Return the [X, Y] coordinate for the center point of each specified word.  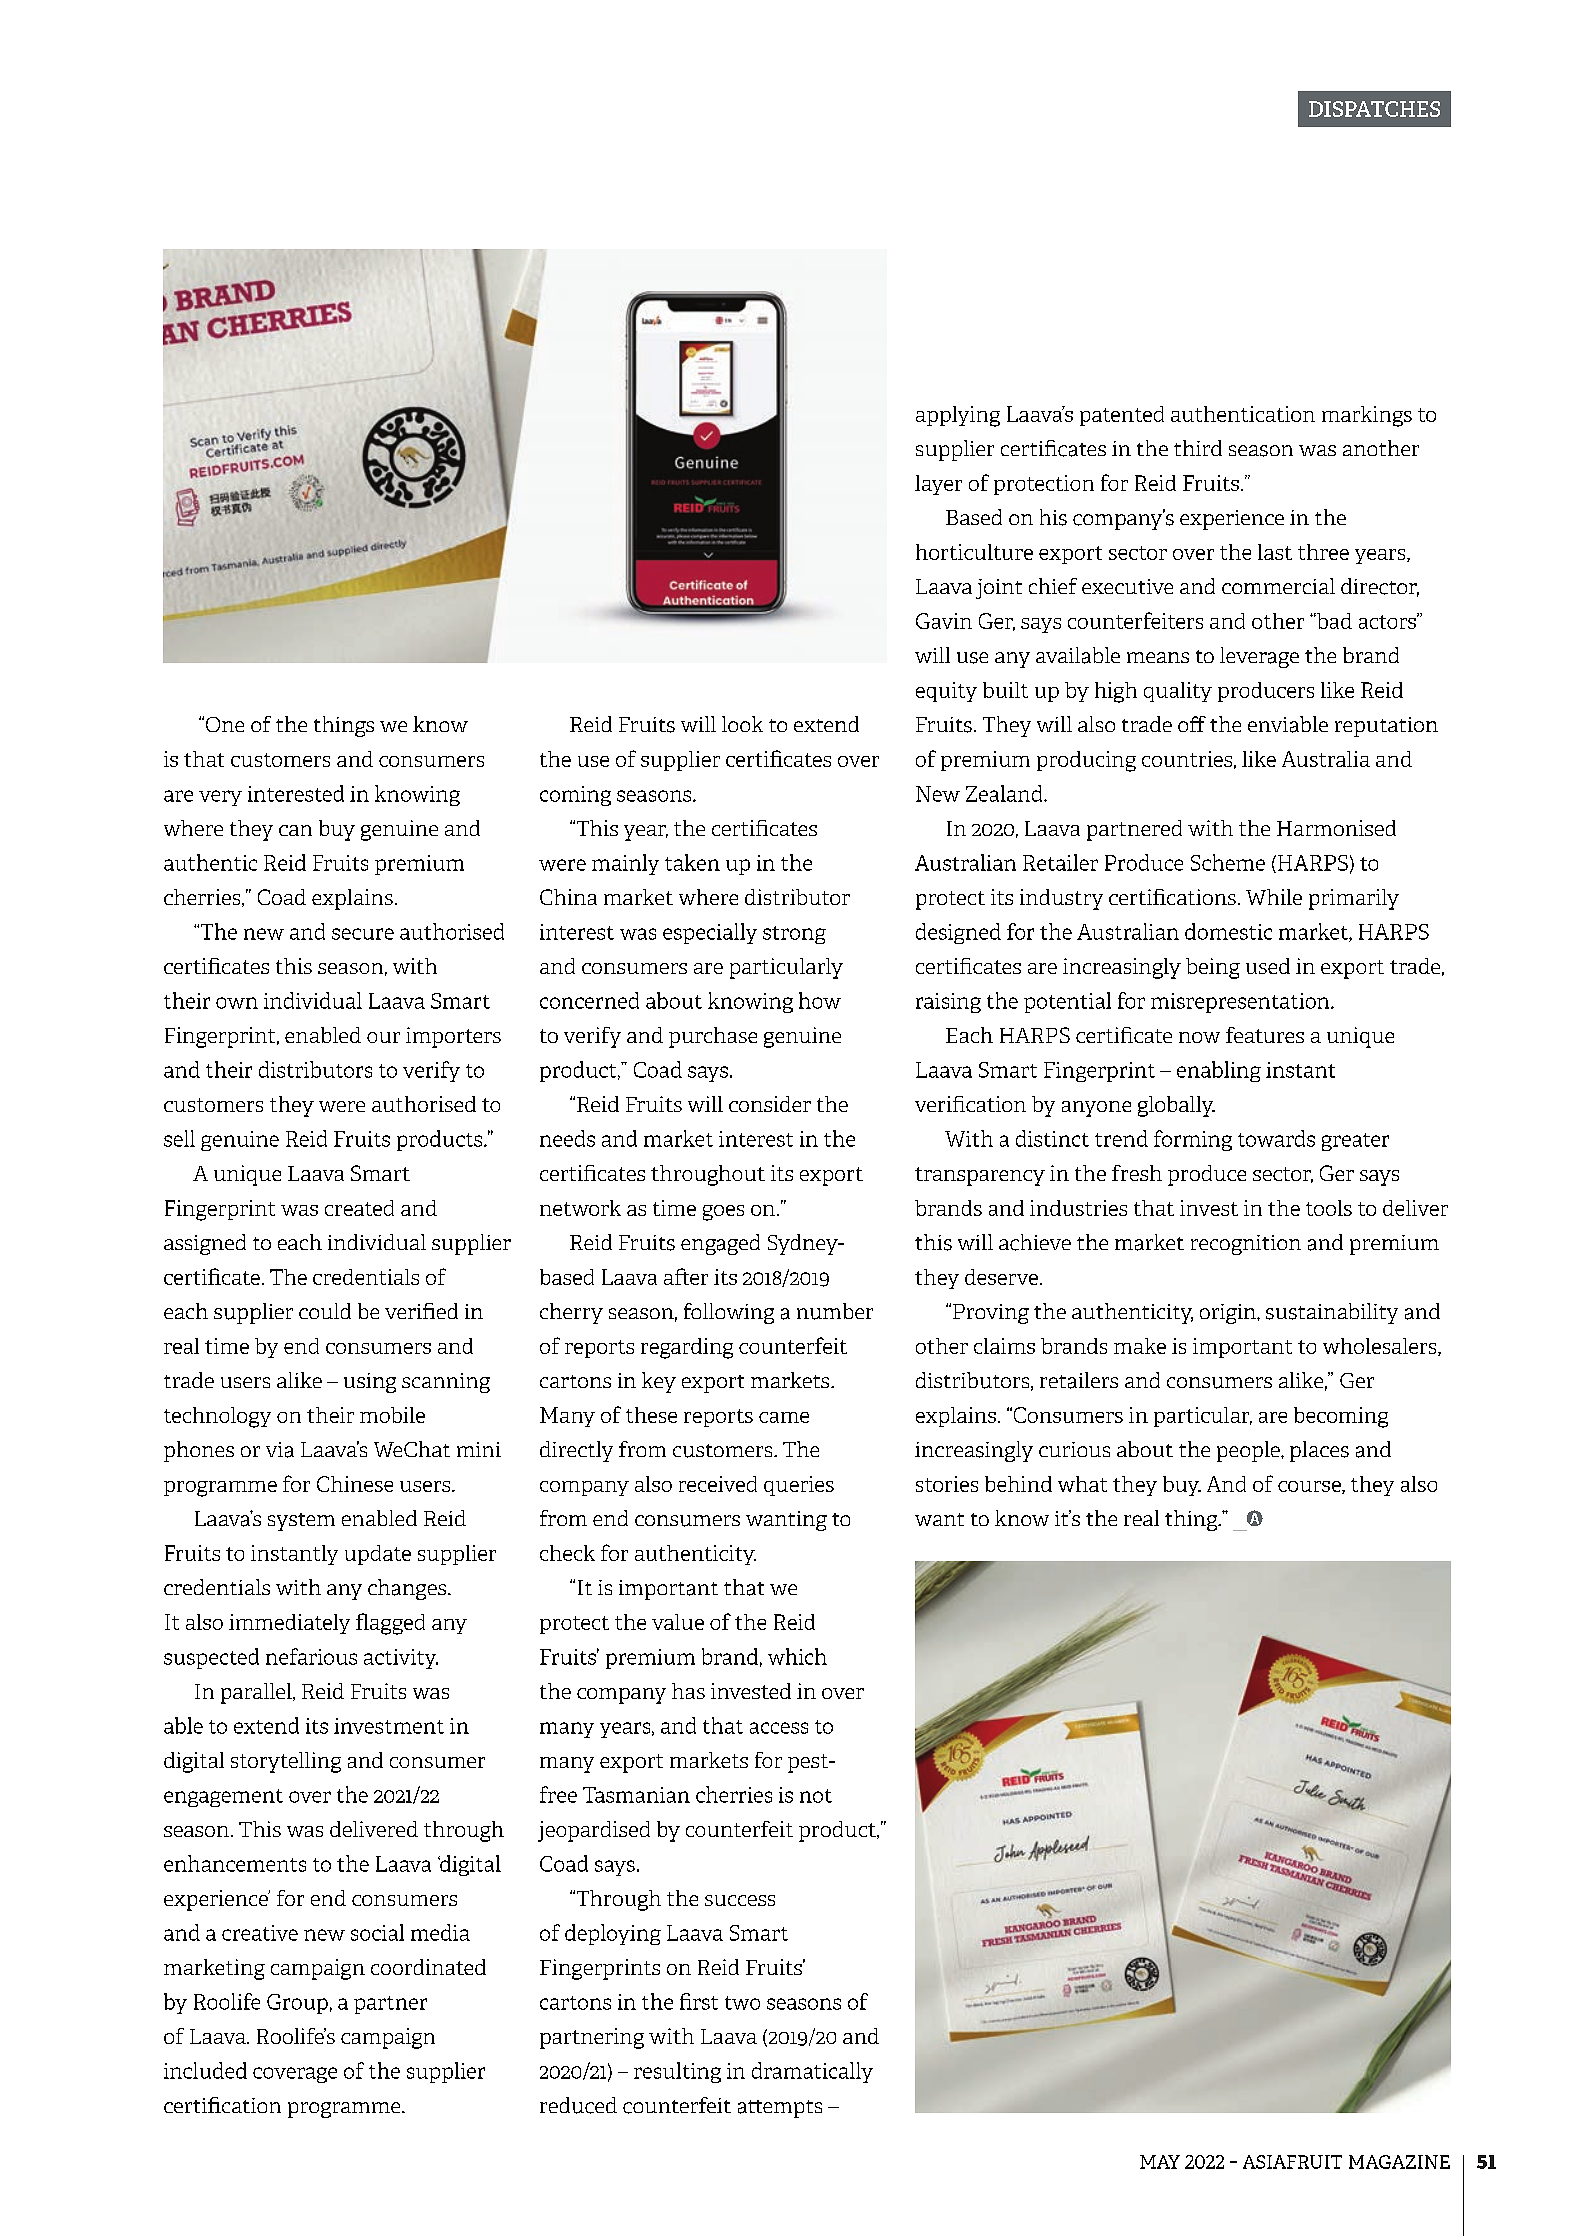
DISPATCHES [1374, 109]
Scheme [1228, 862]
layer [938, 485]
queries [799, 1486]
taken [692, 862]
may [1160, 2162]
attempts [780, 2109]
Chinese [355, 1484]
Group [297, 2004]
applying [958, 416]
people [1249, 1451]
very [220, 798]
